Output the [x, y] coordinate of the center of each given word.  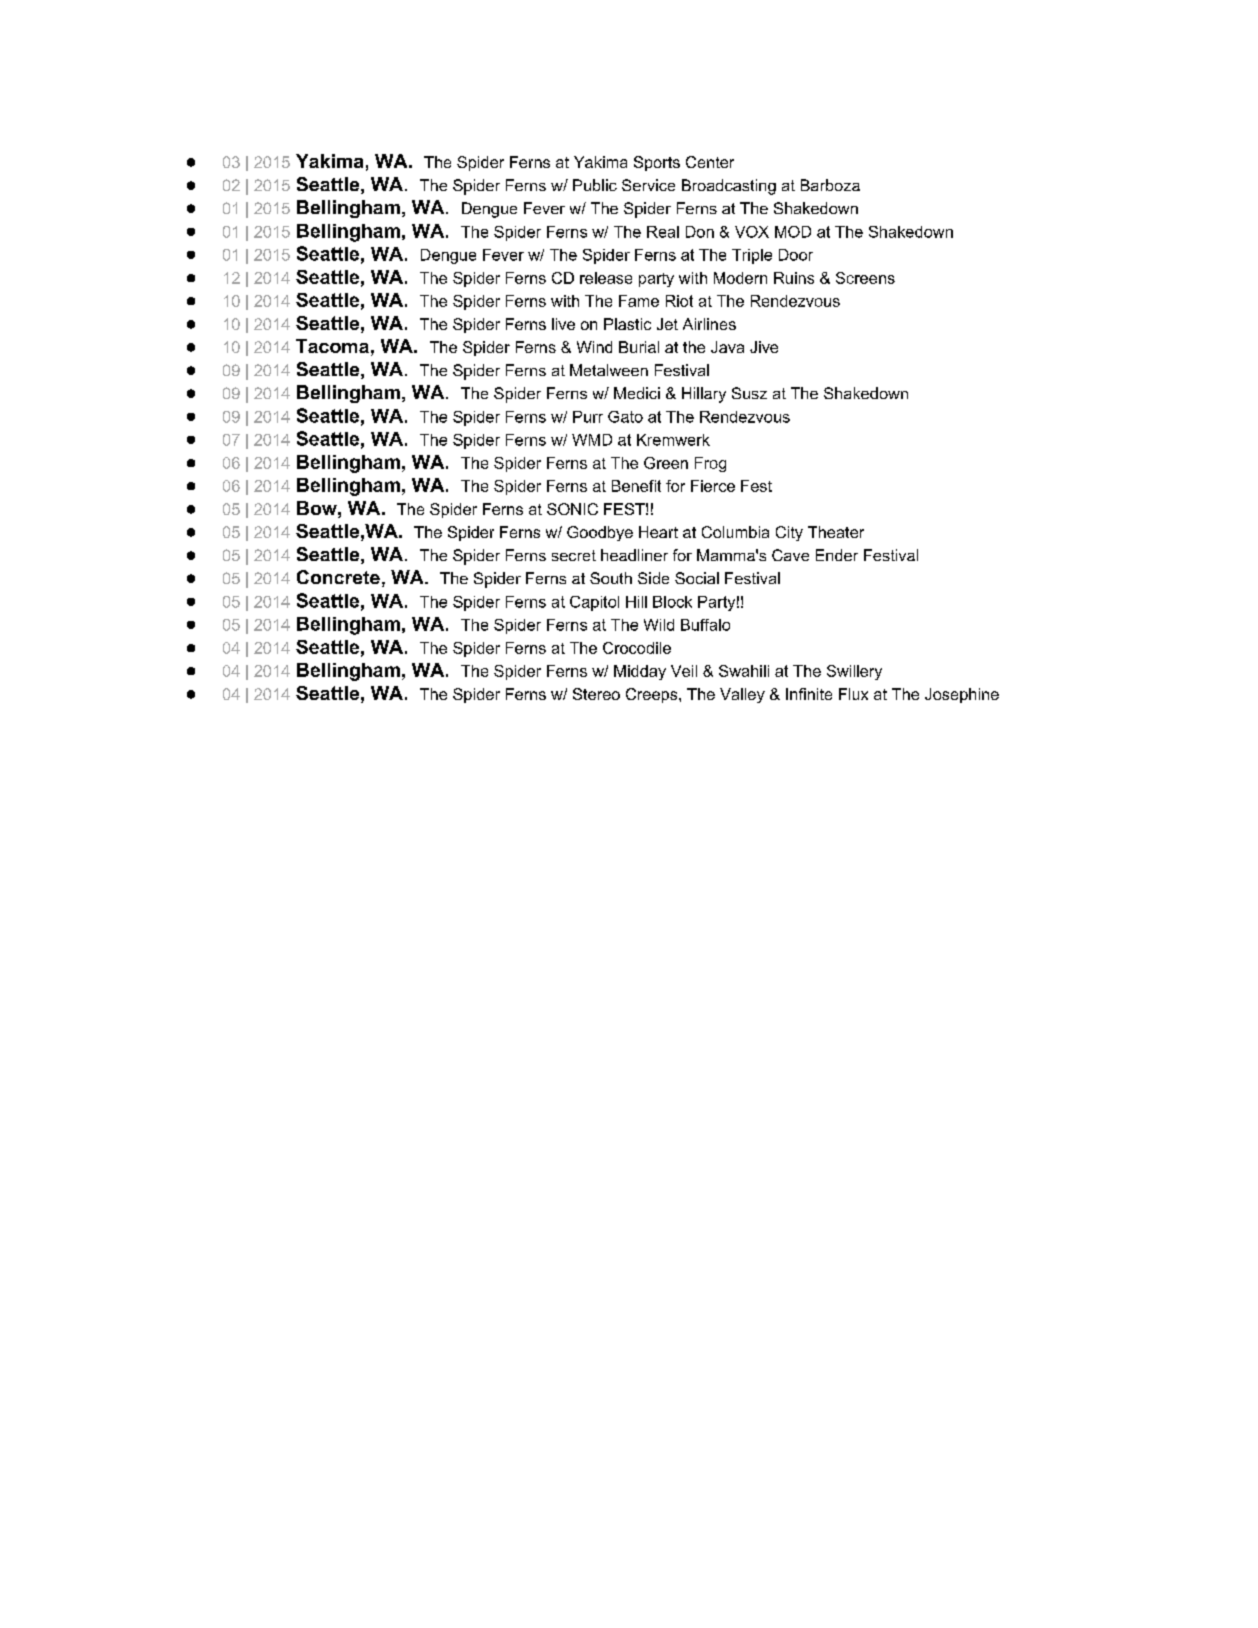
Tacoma [332, 346]
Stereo [596, 694]
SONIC [572, 509]
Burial [639, 347]
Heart [658, 532]
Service [648, 185]
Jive [764, 347]
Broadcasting [729, 187]
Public [595, 185]
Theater [836, 532]
